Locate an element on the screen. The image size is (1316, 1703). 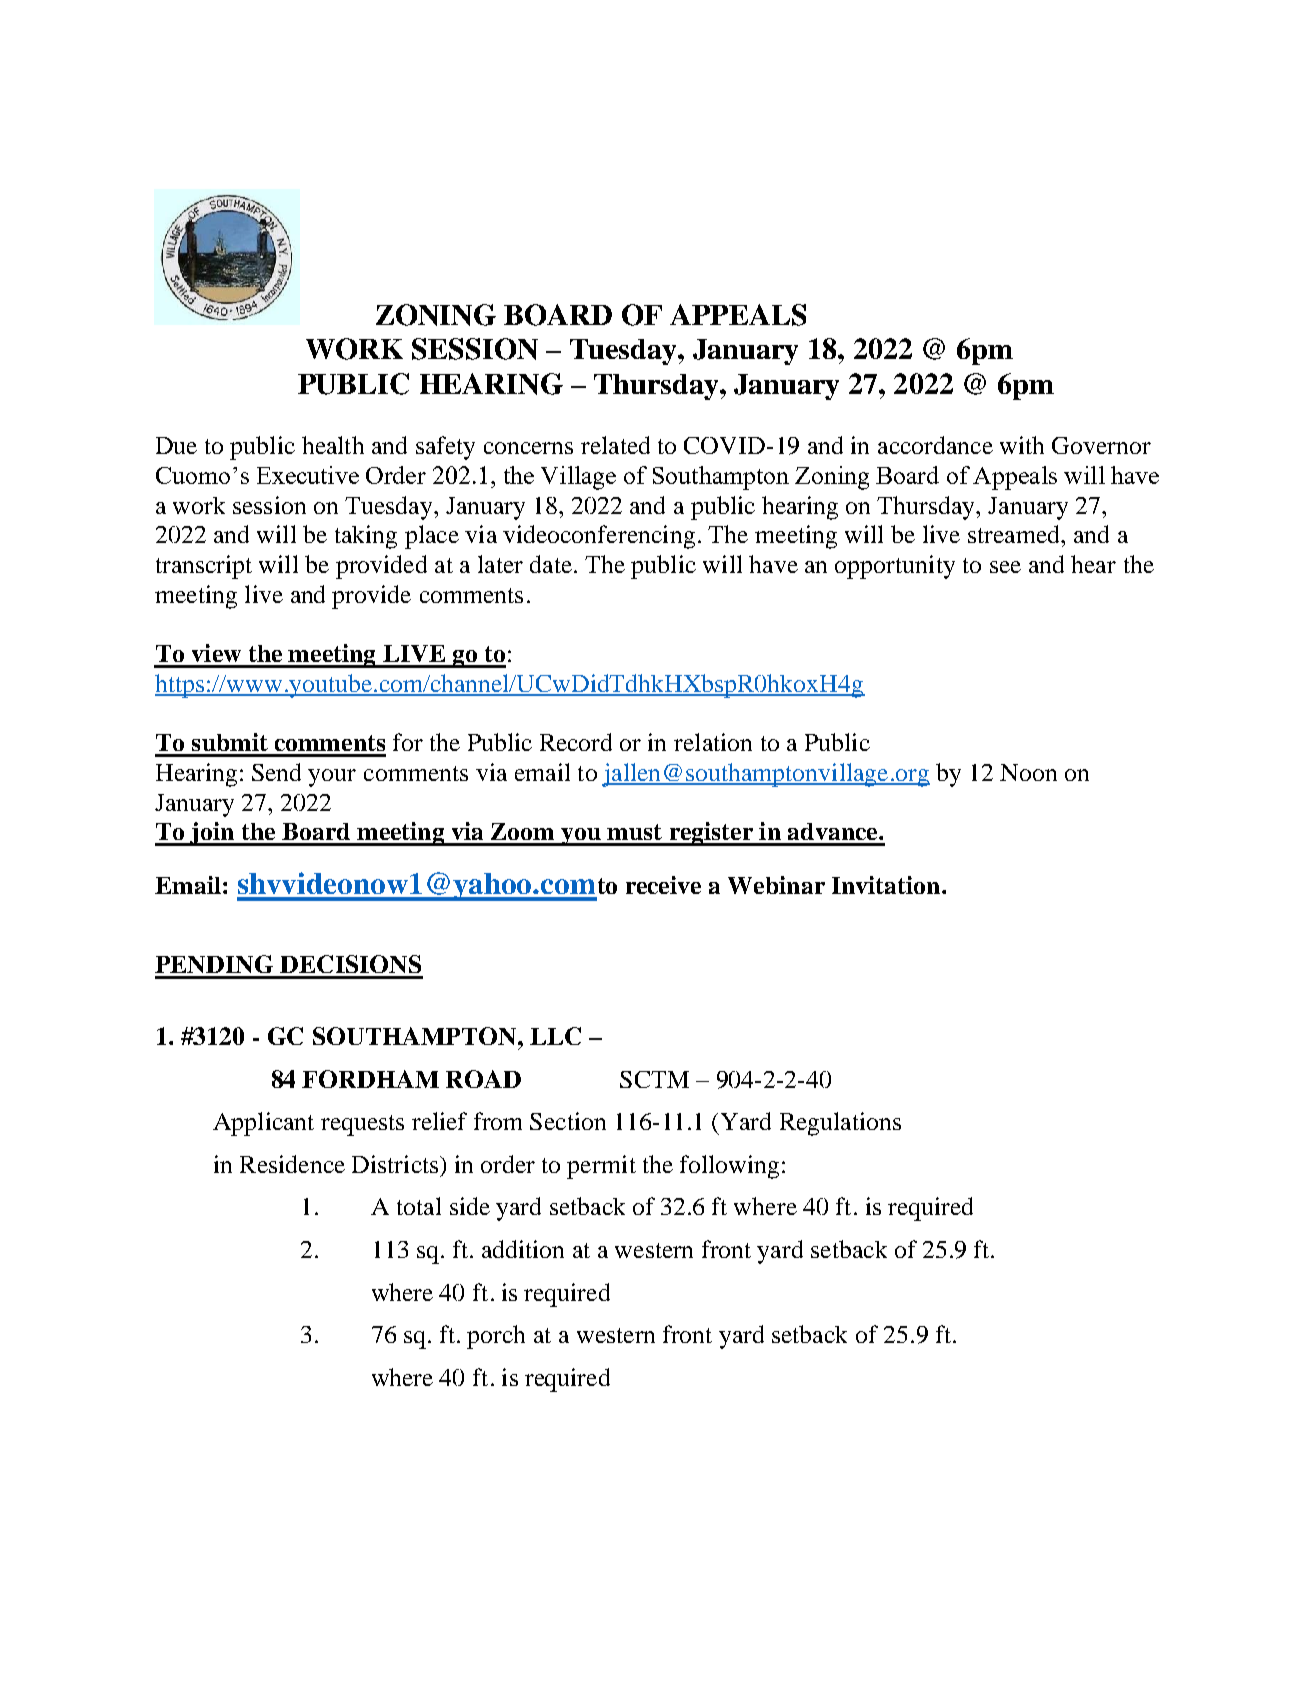
Executive is located at coordinates (308, 475).
